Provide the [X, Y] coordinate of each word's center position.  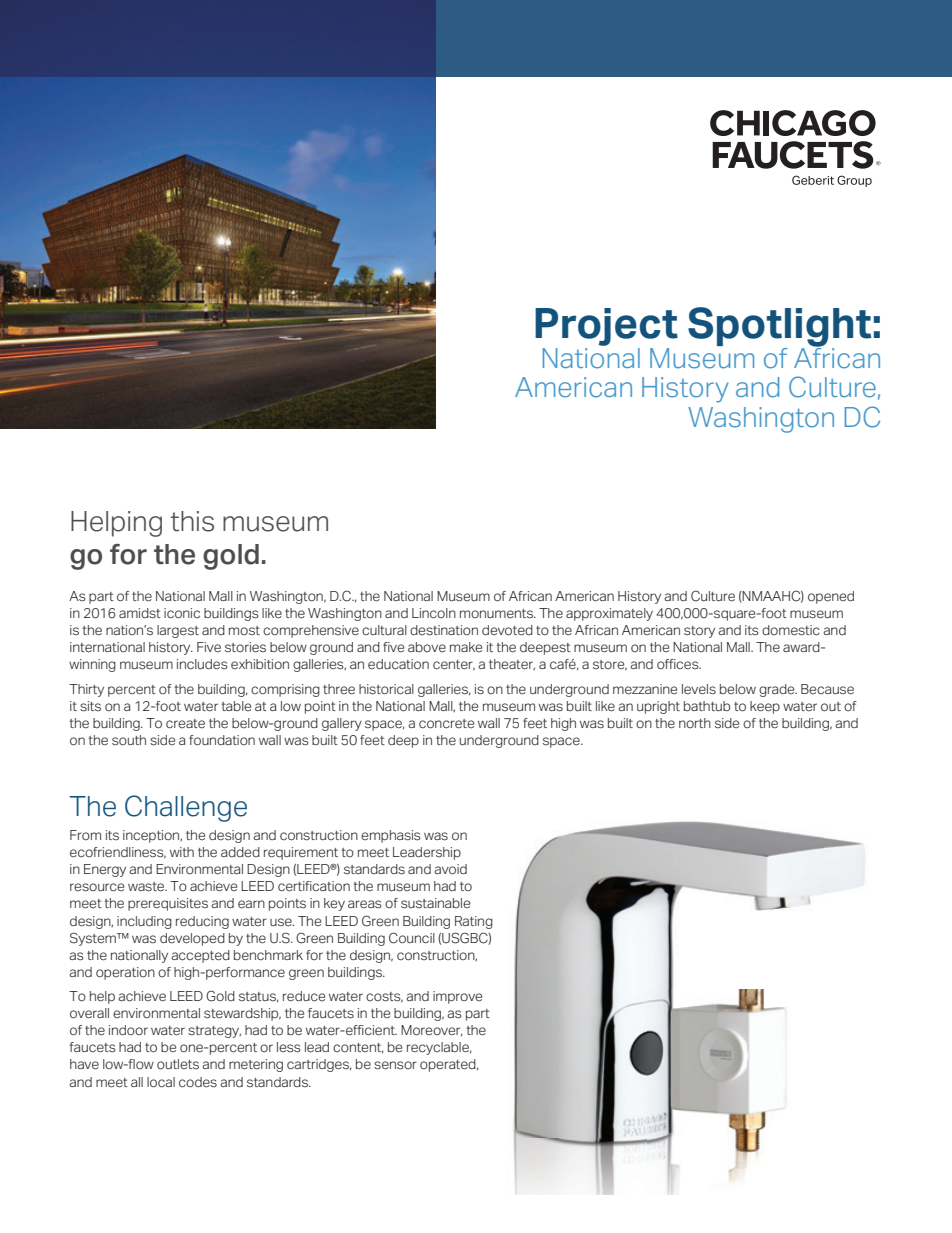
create [185, 724]
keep [765, 707]
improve [457, 997]
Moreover [432, 1031]
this [192, 521]
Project [606, 327]
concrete [446, 724]
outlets [178, 1064]
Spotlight [779, 328]
